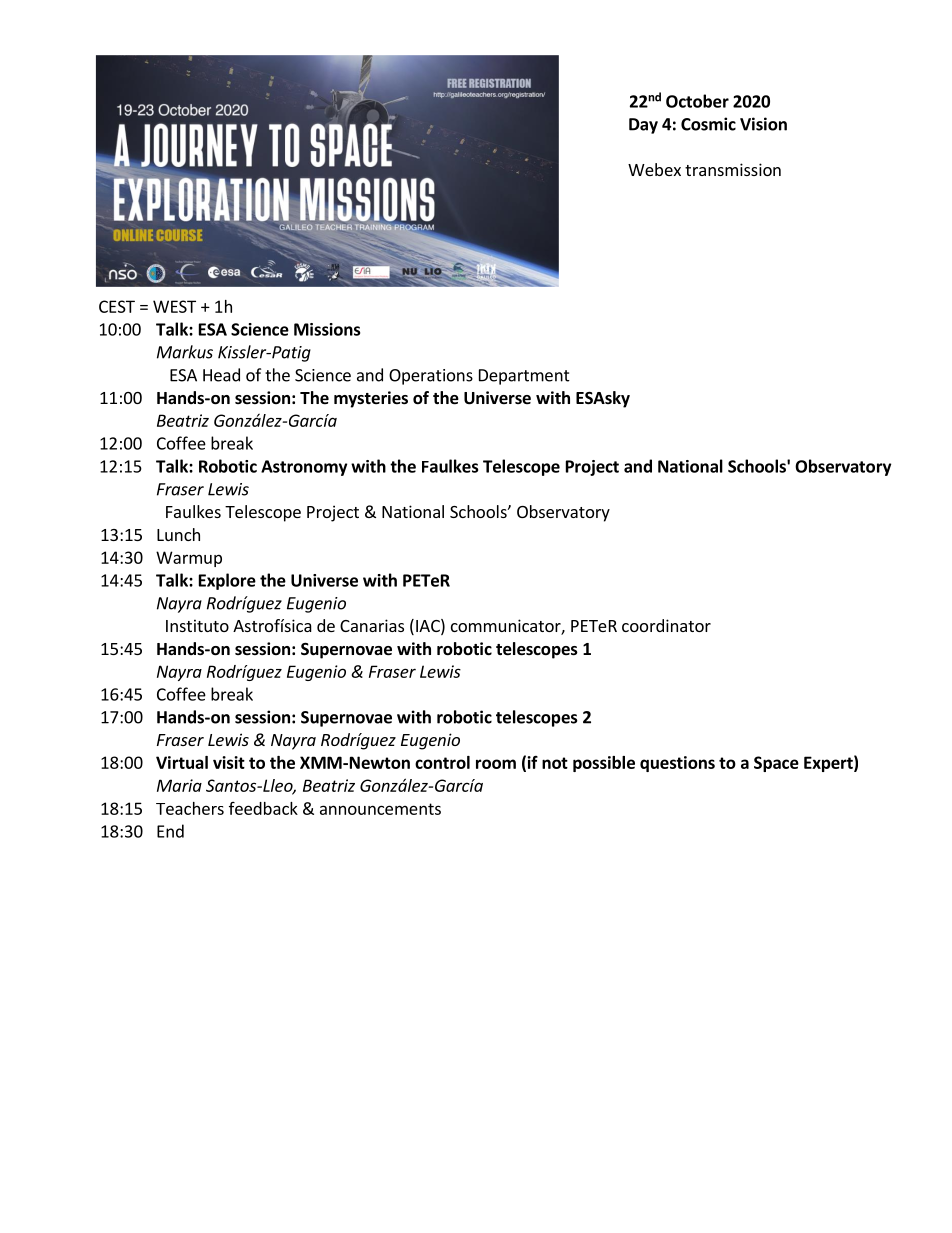 Image resolution: width=952 pixels, height=1233 pixels. Describe the element at coordinates (227, 581) in the image. I see `Explore` at that location.
